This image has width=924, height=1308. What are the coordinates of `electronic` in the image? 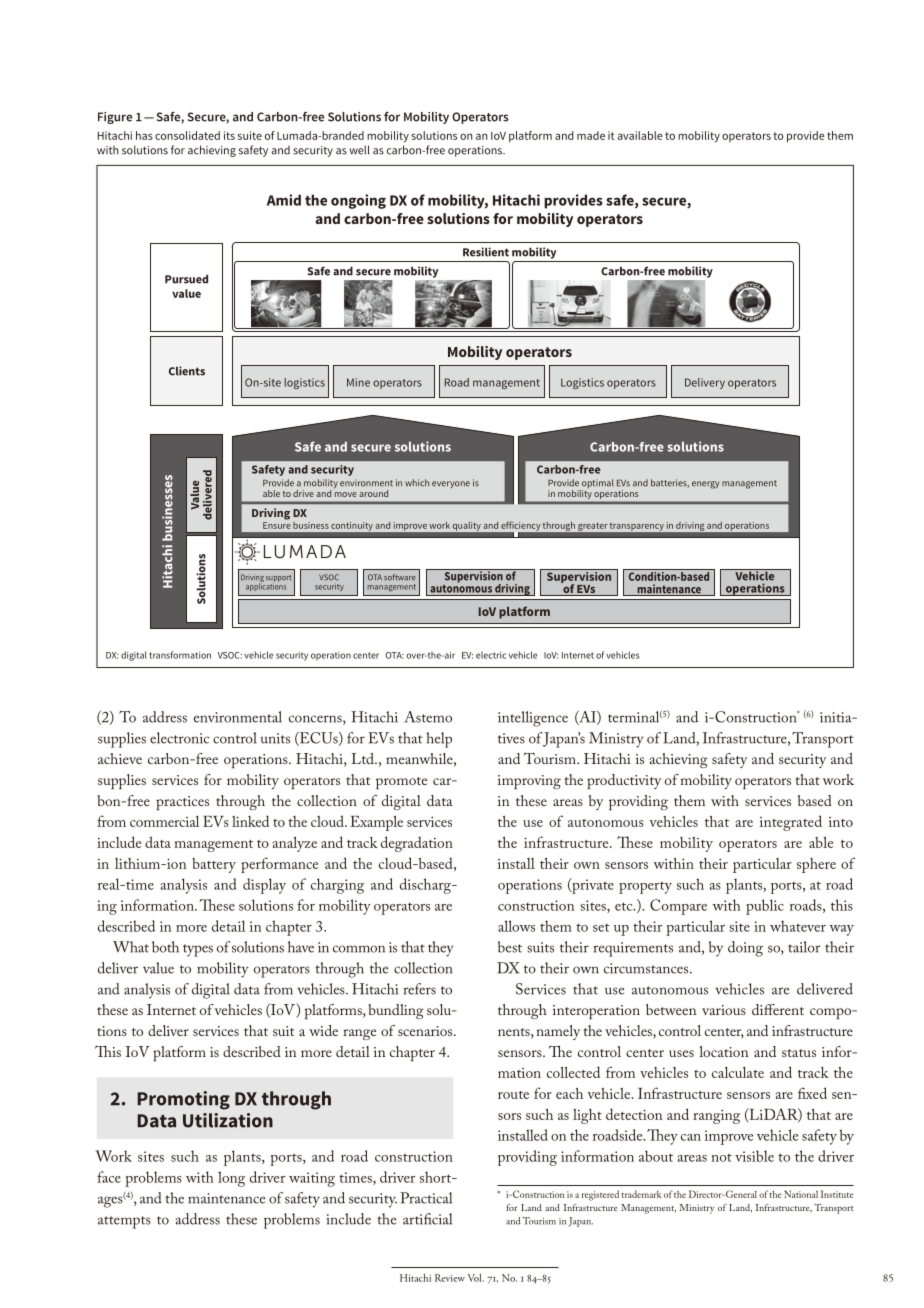 It's located at (179, 738).
